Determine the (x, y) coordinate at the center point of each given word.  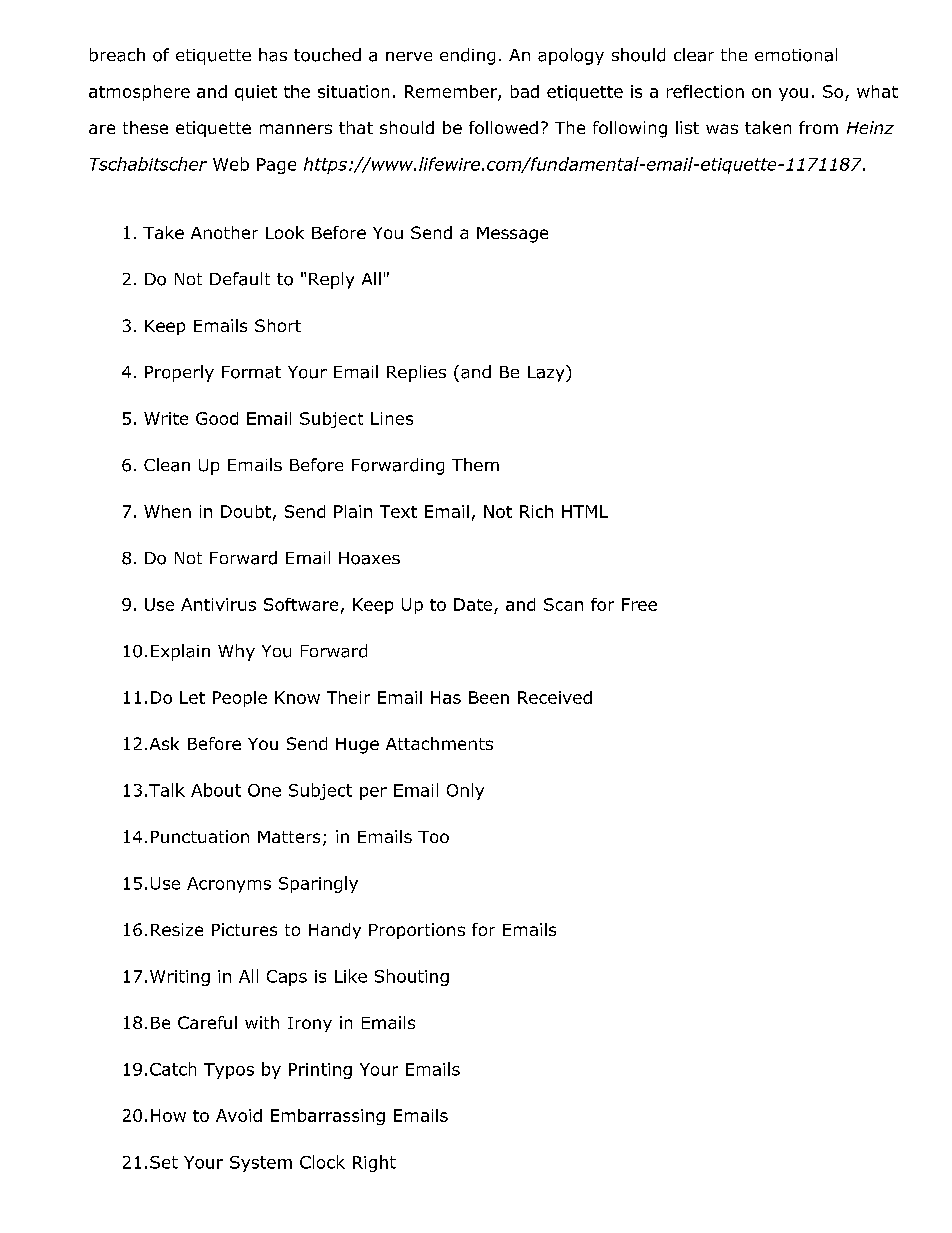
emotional (796, 55)
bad (525, 91)
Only (465, 791)
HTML (585, 511)
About (216, 790)
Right (374, 1163)
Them (475, 464)
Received (555, 697)
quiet (256, 93)
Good (217, 418)
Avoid (239, 1115)
